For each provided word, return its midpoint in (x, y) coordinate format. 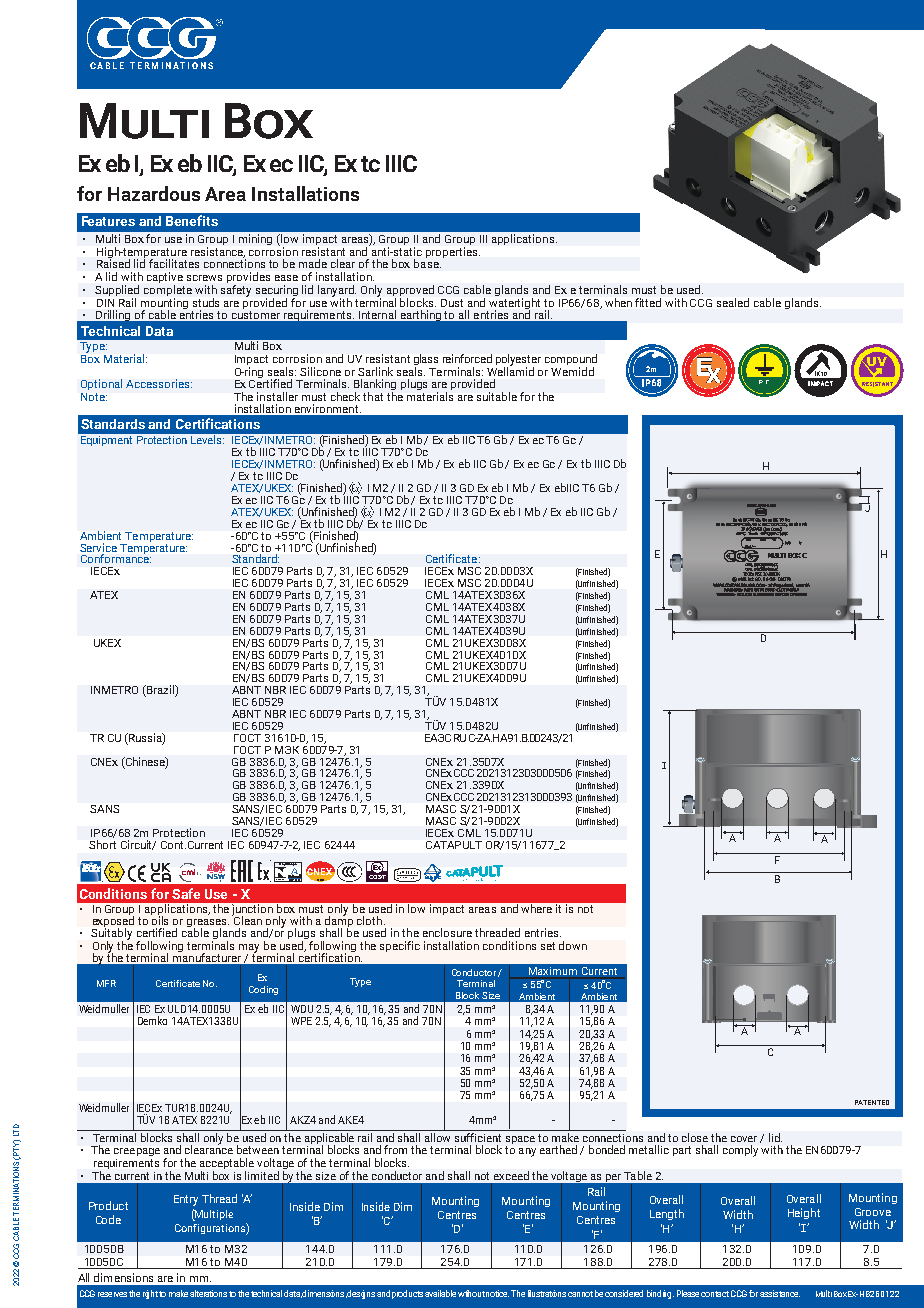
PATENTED (872, 1102)
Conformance (116, 557)
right (151, 1294)
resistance (218, 252)
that (373, 396)
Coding (263, 990)
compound (571, 361)
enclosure (447, 932)
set (548, 946)
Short (102, 843)
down (573, 945)
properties (453, 252)
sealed (733, 302)
